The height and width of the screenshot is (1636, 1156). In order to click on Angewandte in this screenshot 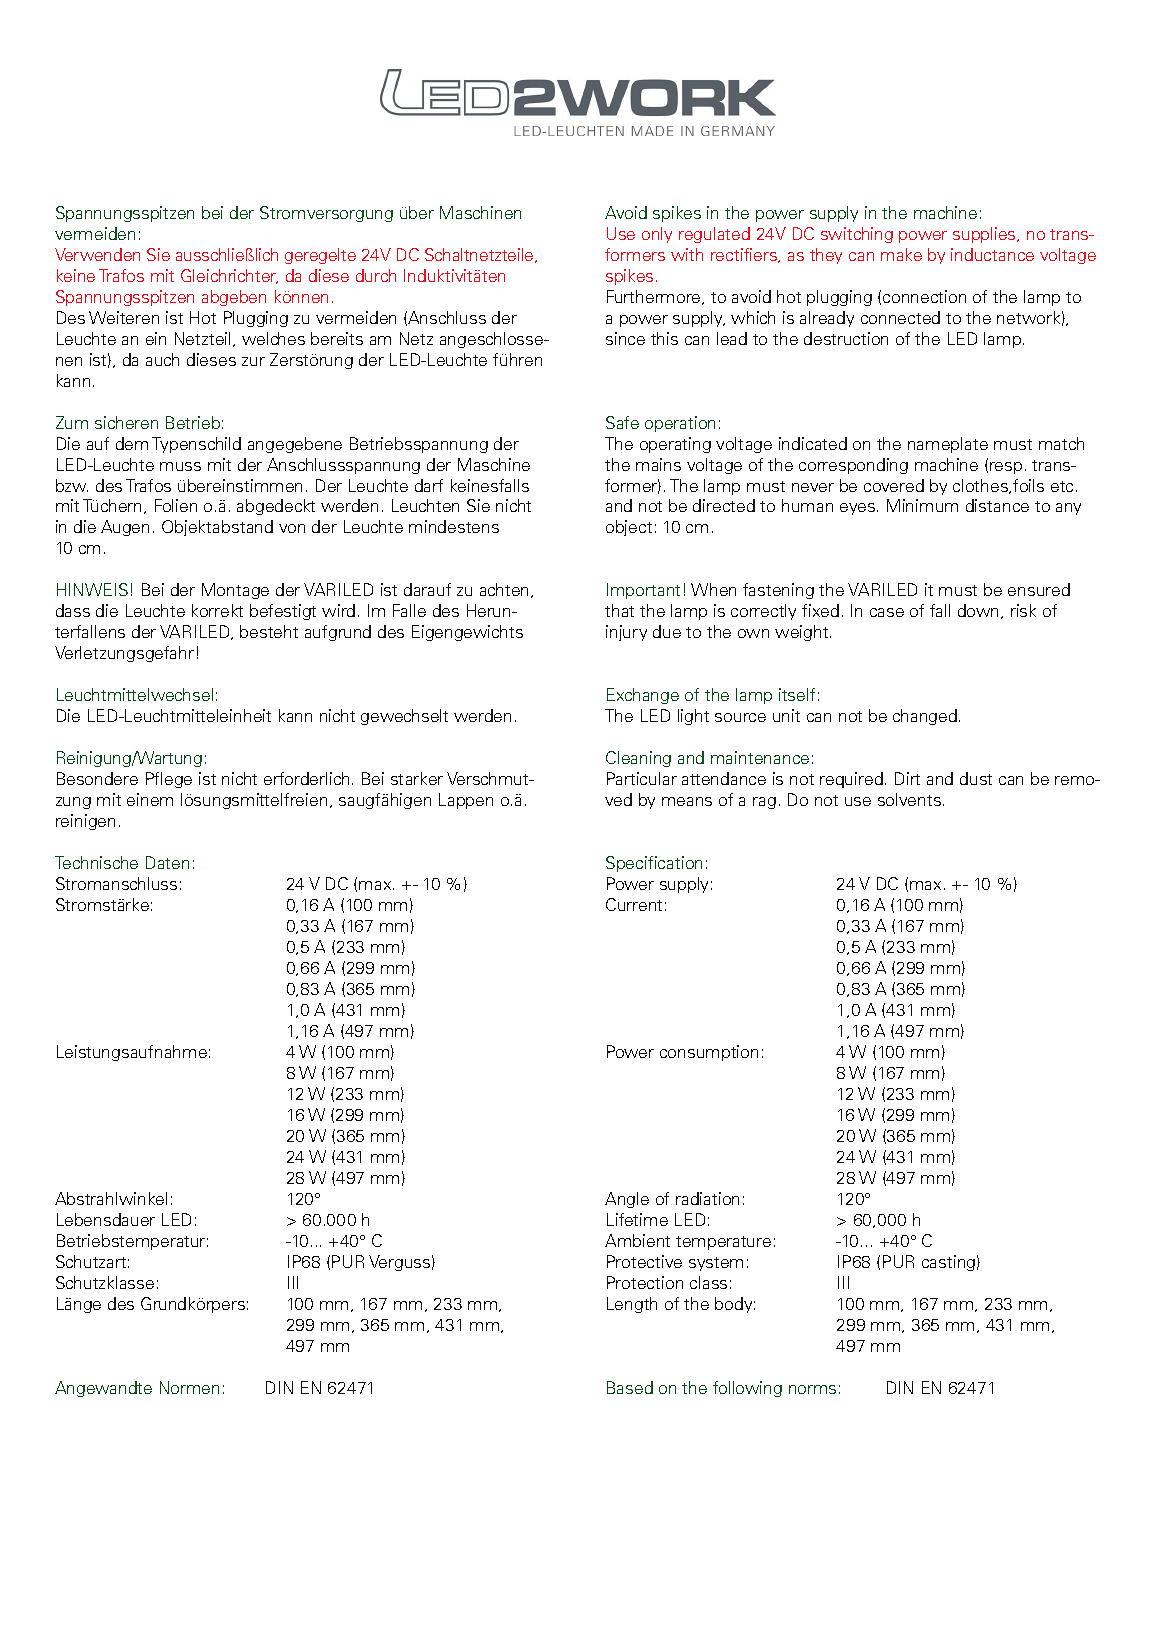, I will do `click(103, 1389)`.
